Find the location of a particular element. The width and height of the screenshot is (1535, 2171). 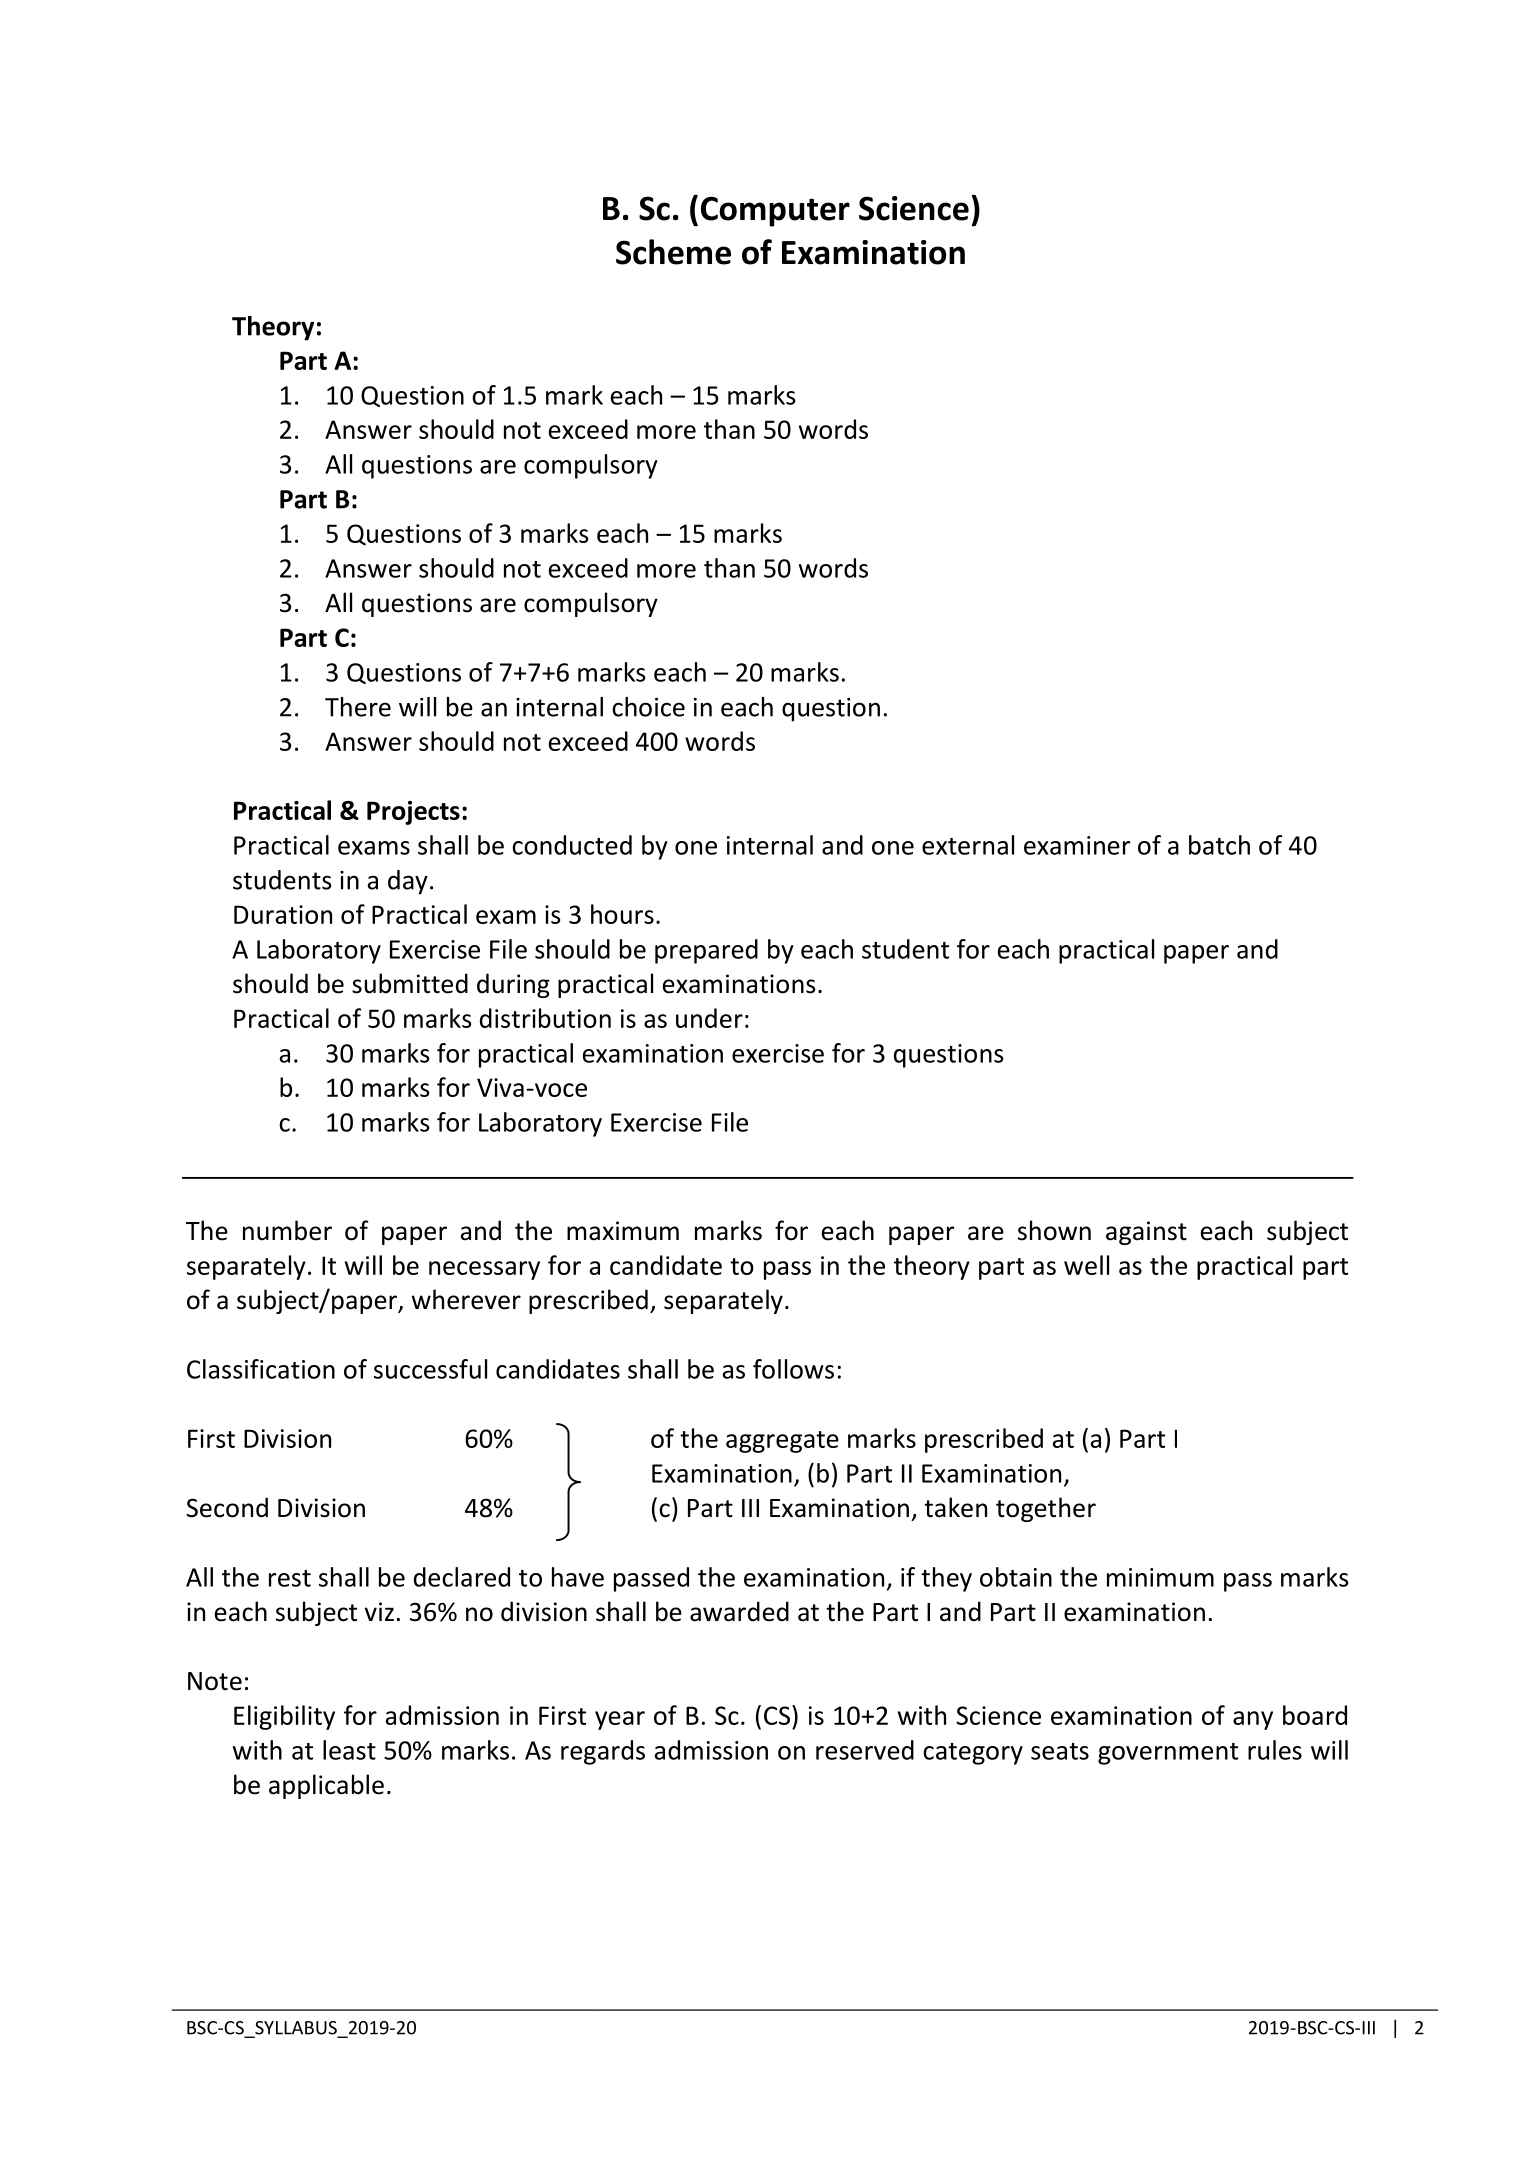

external is located at coordinates (968, 845).
